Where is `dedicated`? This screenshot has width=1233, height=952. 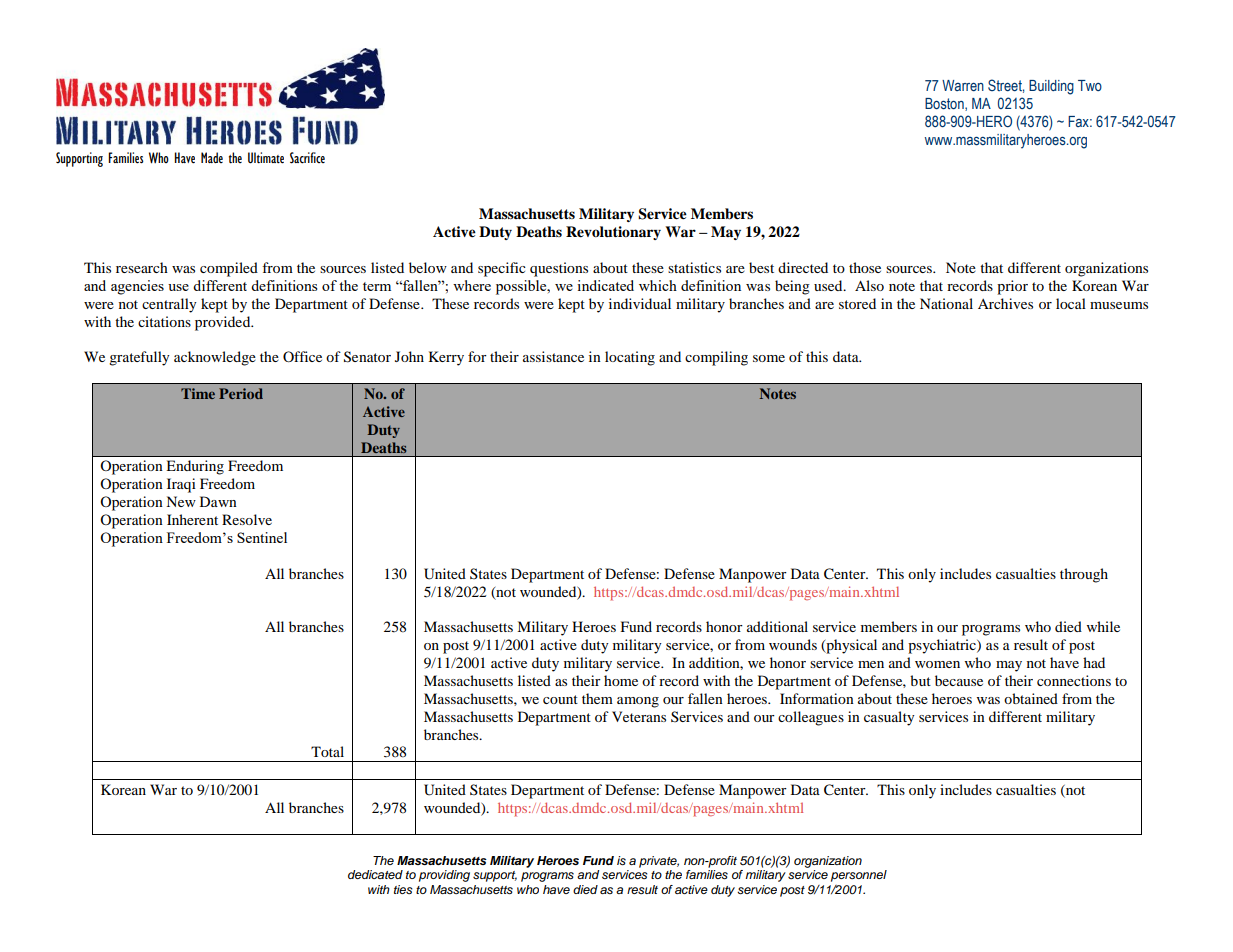 dedicated is located at coordinates (375, 874).
